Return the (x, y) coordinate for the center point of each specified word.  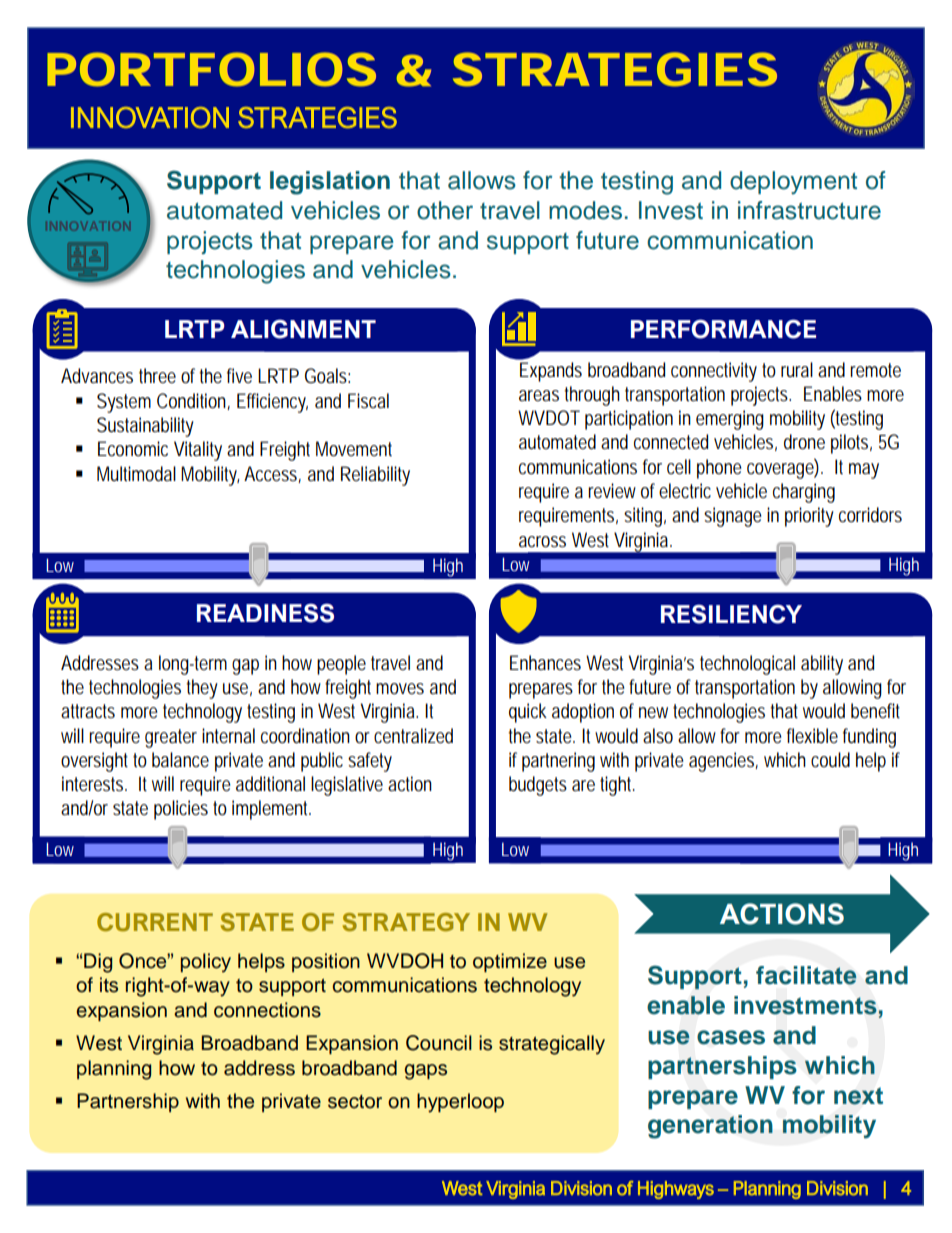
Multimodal (136, 474)
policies (181, 810)
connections (267, 1010)
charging (804, 493)
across (542, 542)
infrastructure (809, 210)
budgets (538, 786)
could (830, 760)
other (445, 210)
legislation (330, 183)
